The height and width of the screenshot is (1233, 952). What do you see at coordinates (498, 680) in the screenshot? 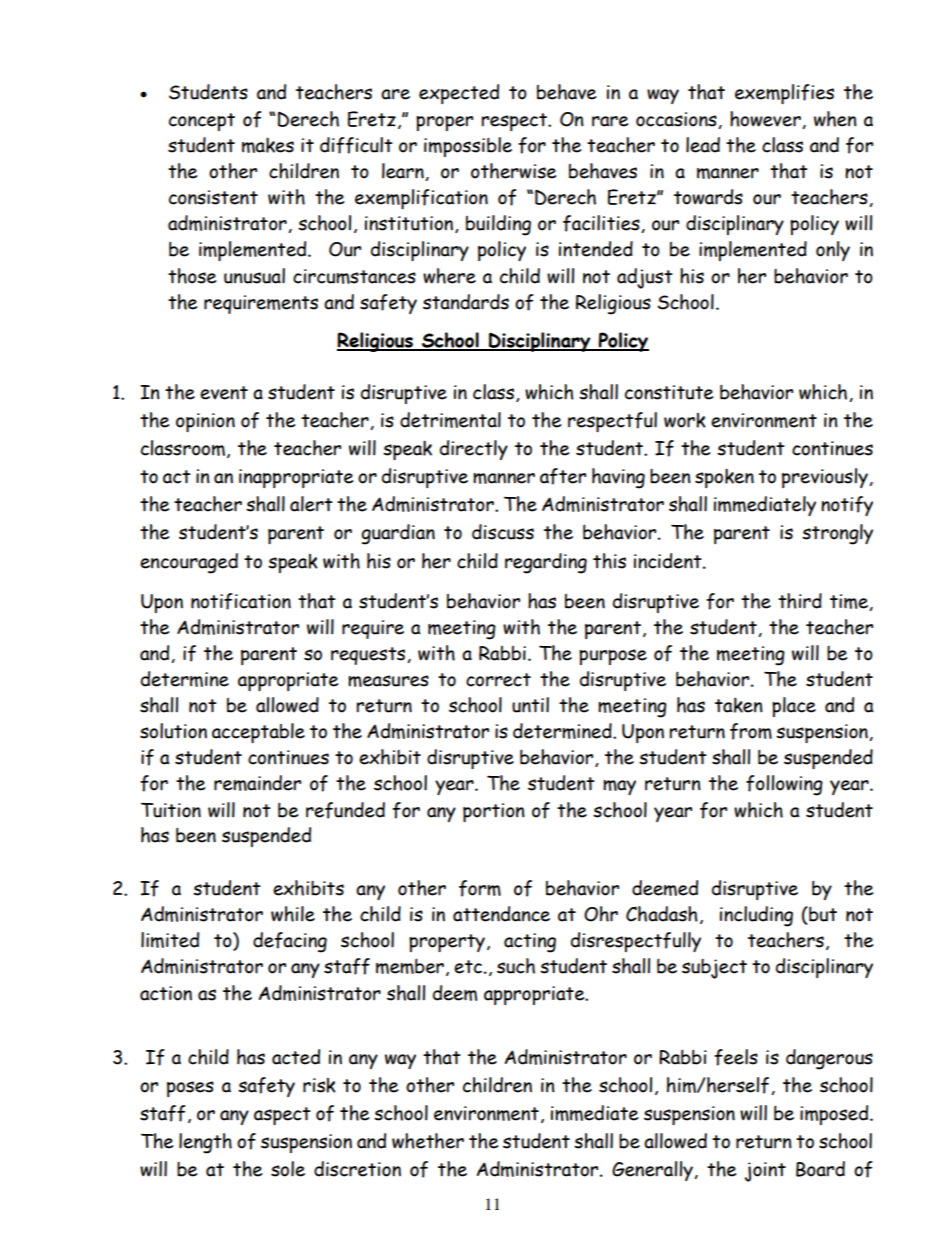
I see `correct` at bounding box center [498, 680].
